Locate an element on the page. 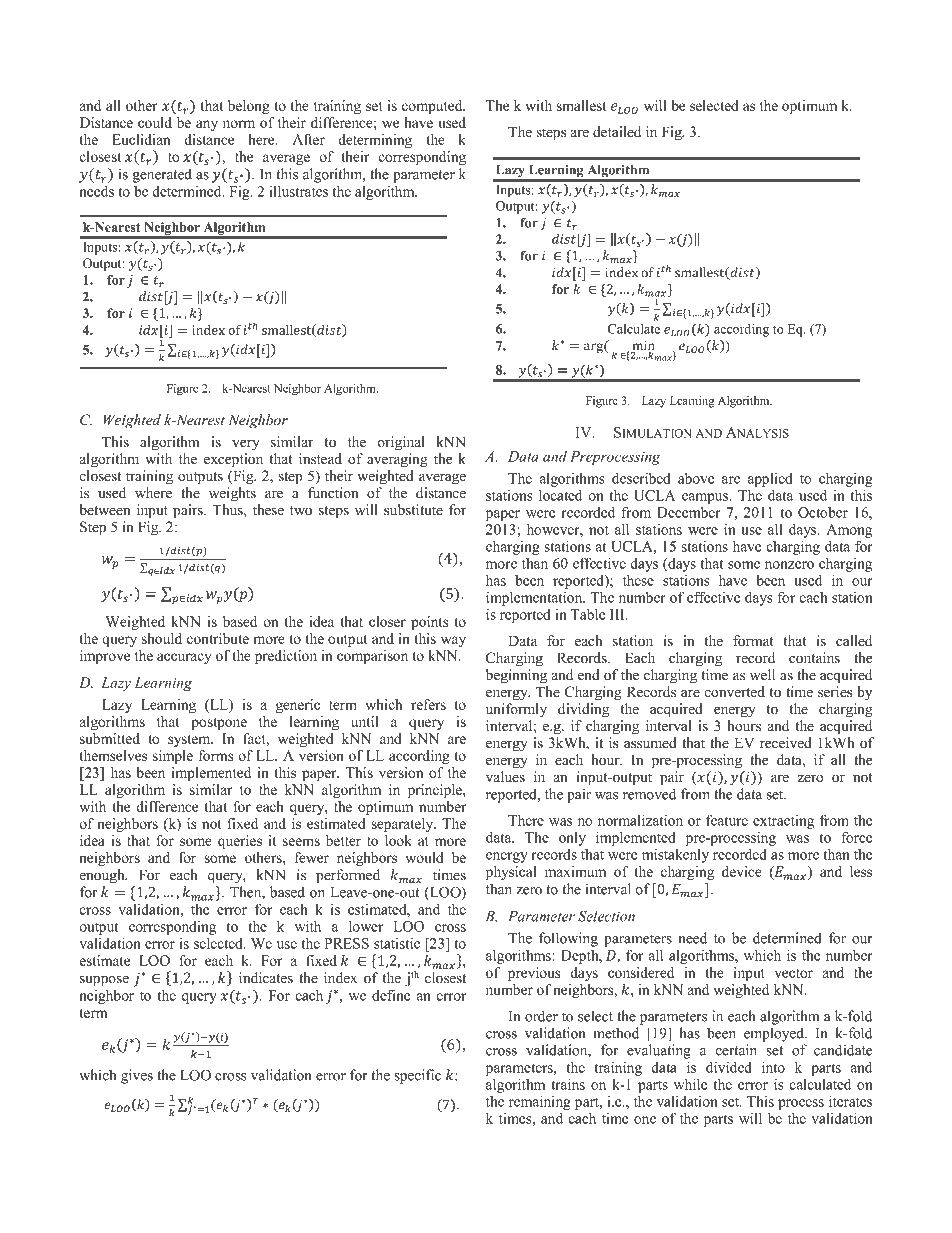 The image size is (952, 1233). computed is located at coordinates (433, 107).
